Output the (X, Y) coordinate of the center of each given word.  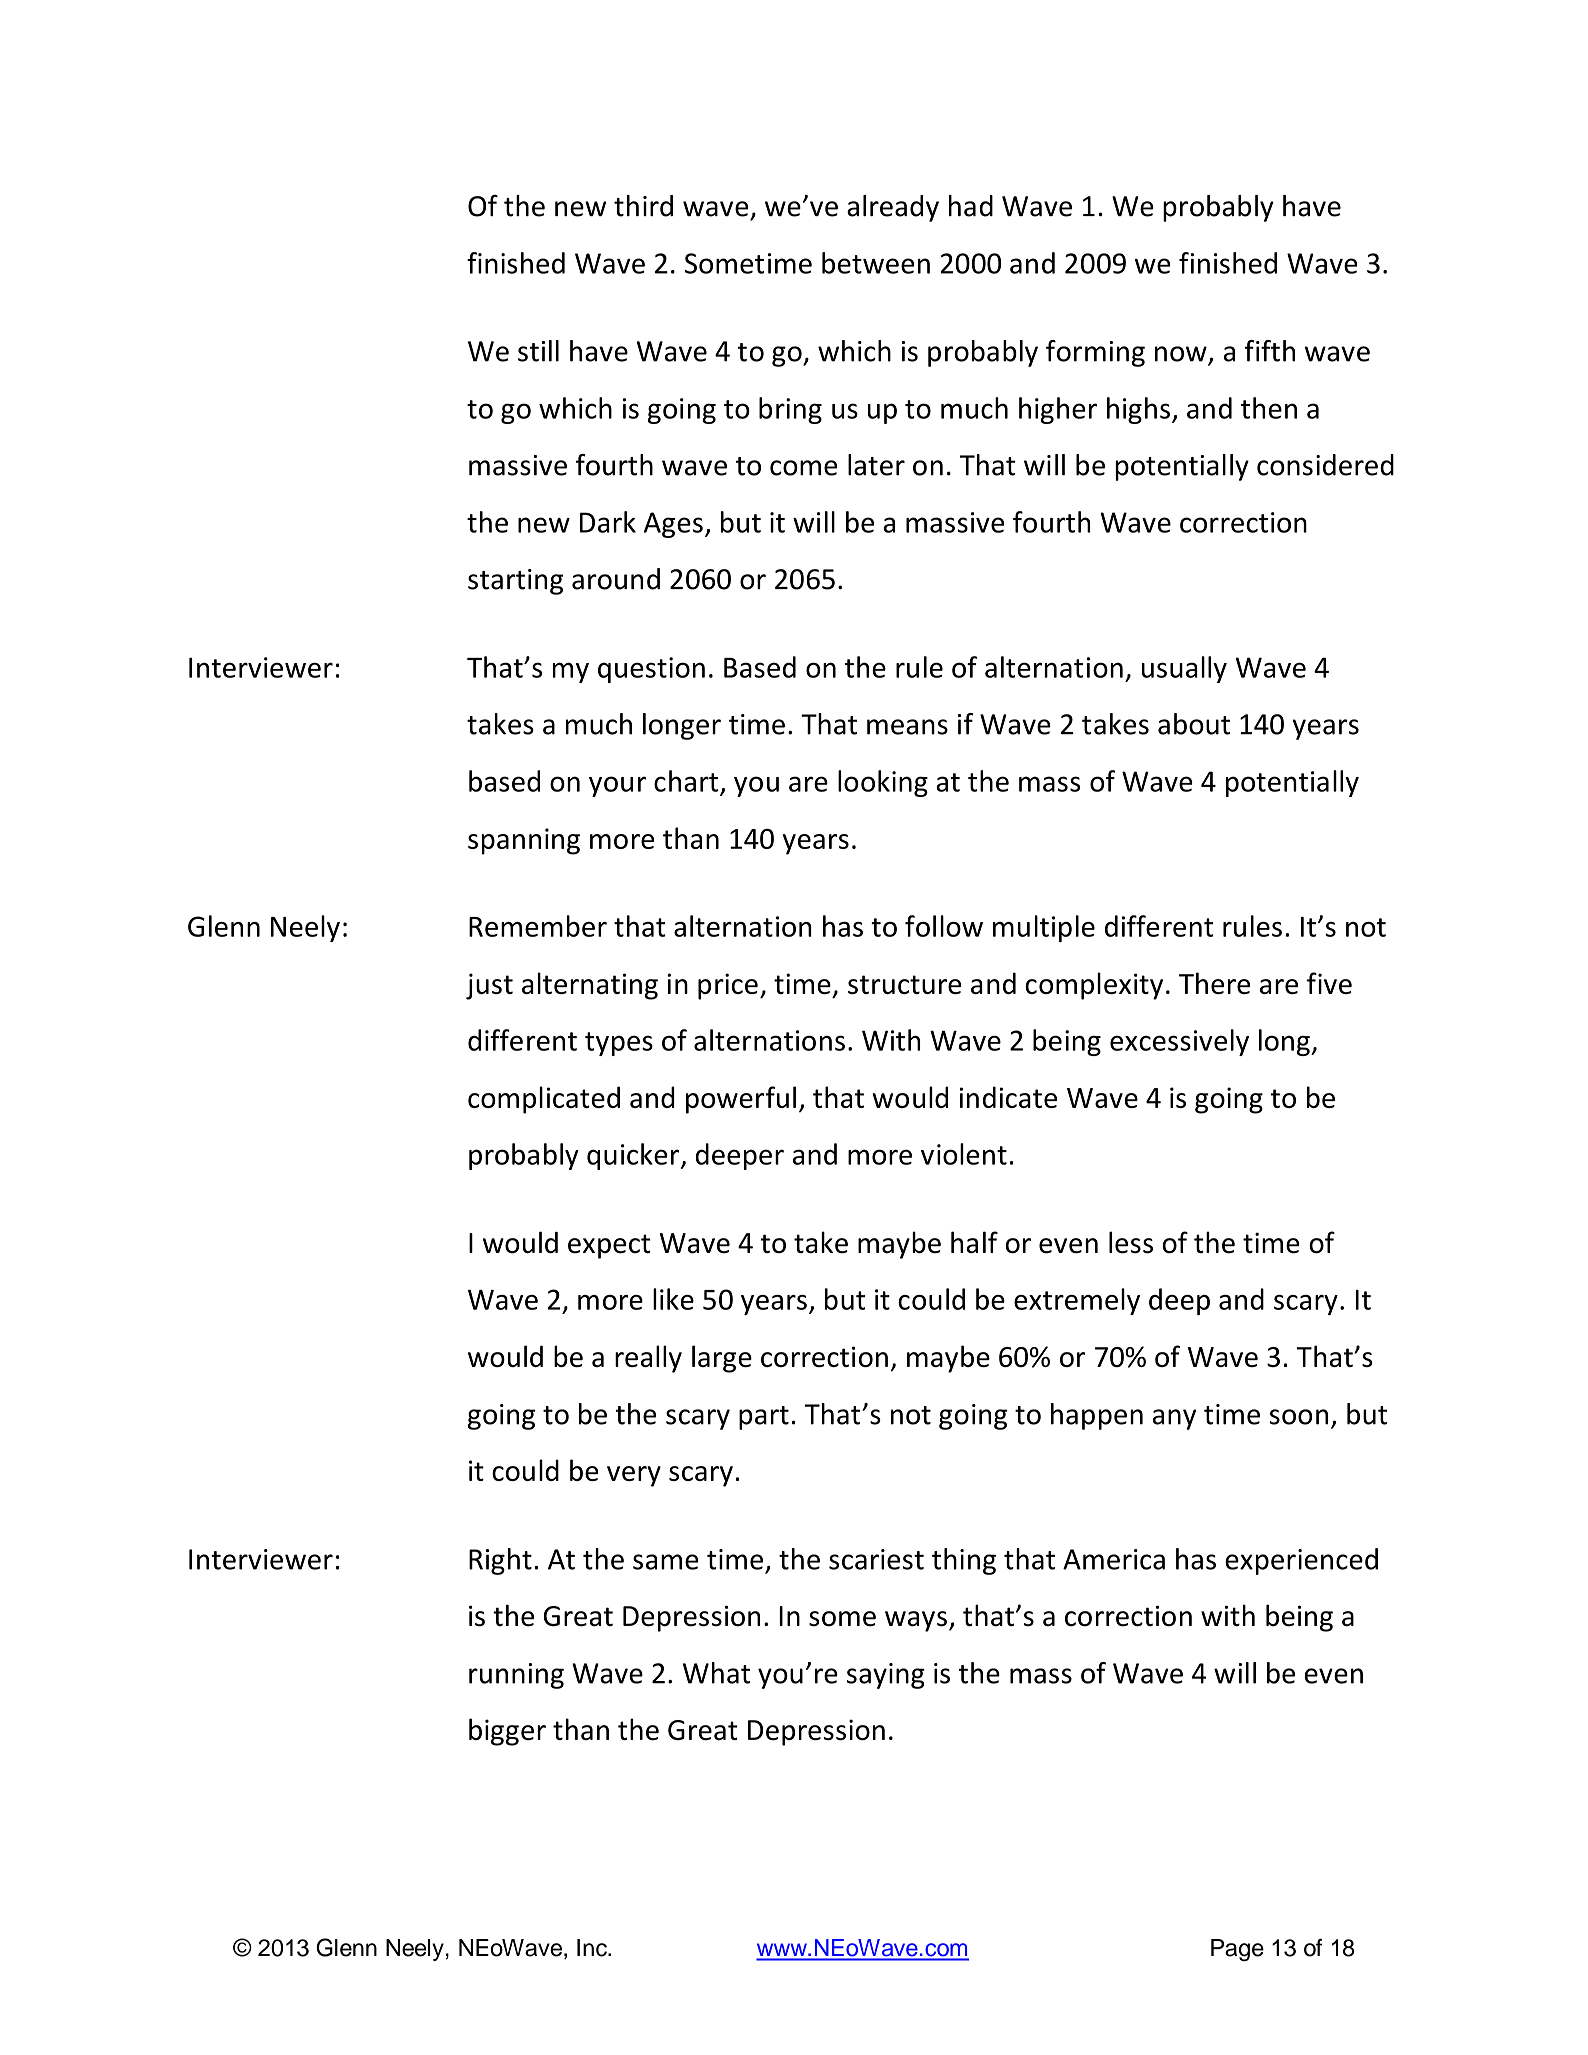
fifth (1270, 351)
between (876, 263)
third (643, 206)
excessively (1179, 1042)
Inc (593, 1948)
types (619, 1044)
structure (904, 984)
